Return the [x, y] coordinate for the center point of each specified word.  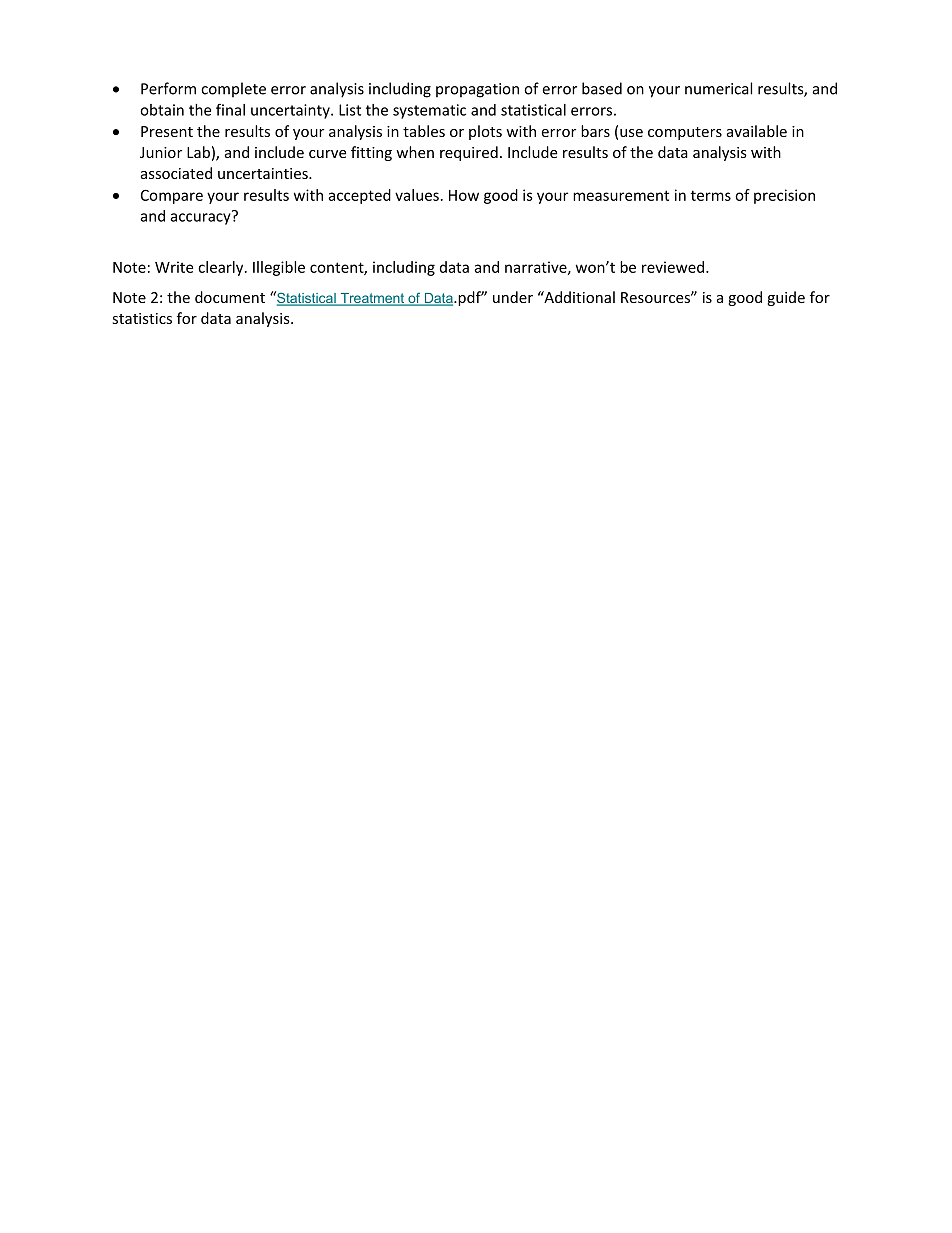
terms [711, 195]
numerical [718, 88]
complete [233, 90]
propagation [477, 90]
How [464, 195]
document [230, 297]
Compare [172, 196]
